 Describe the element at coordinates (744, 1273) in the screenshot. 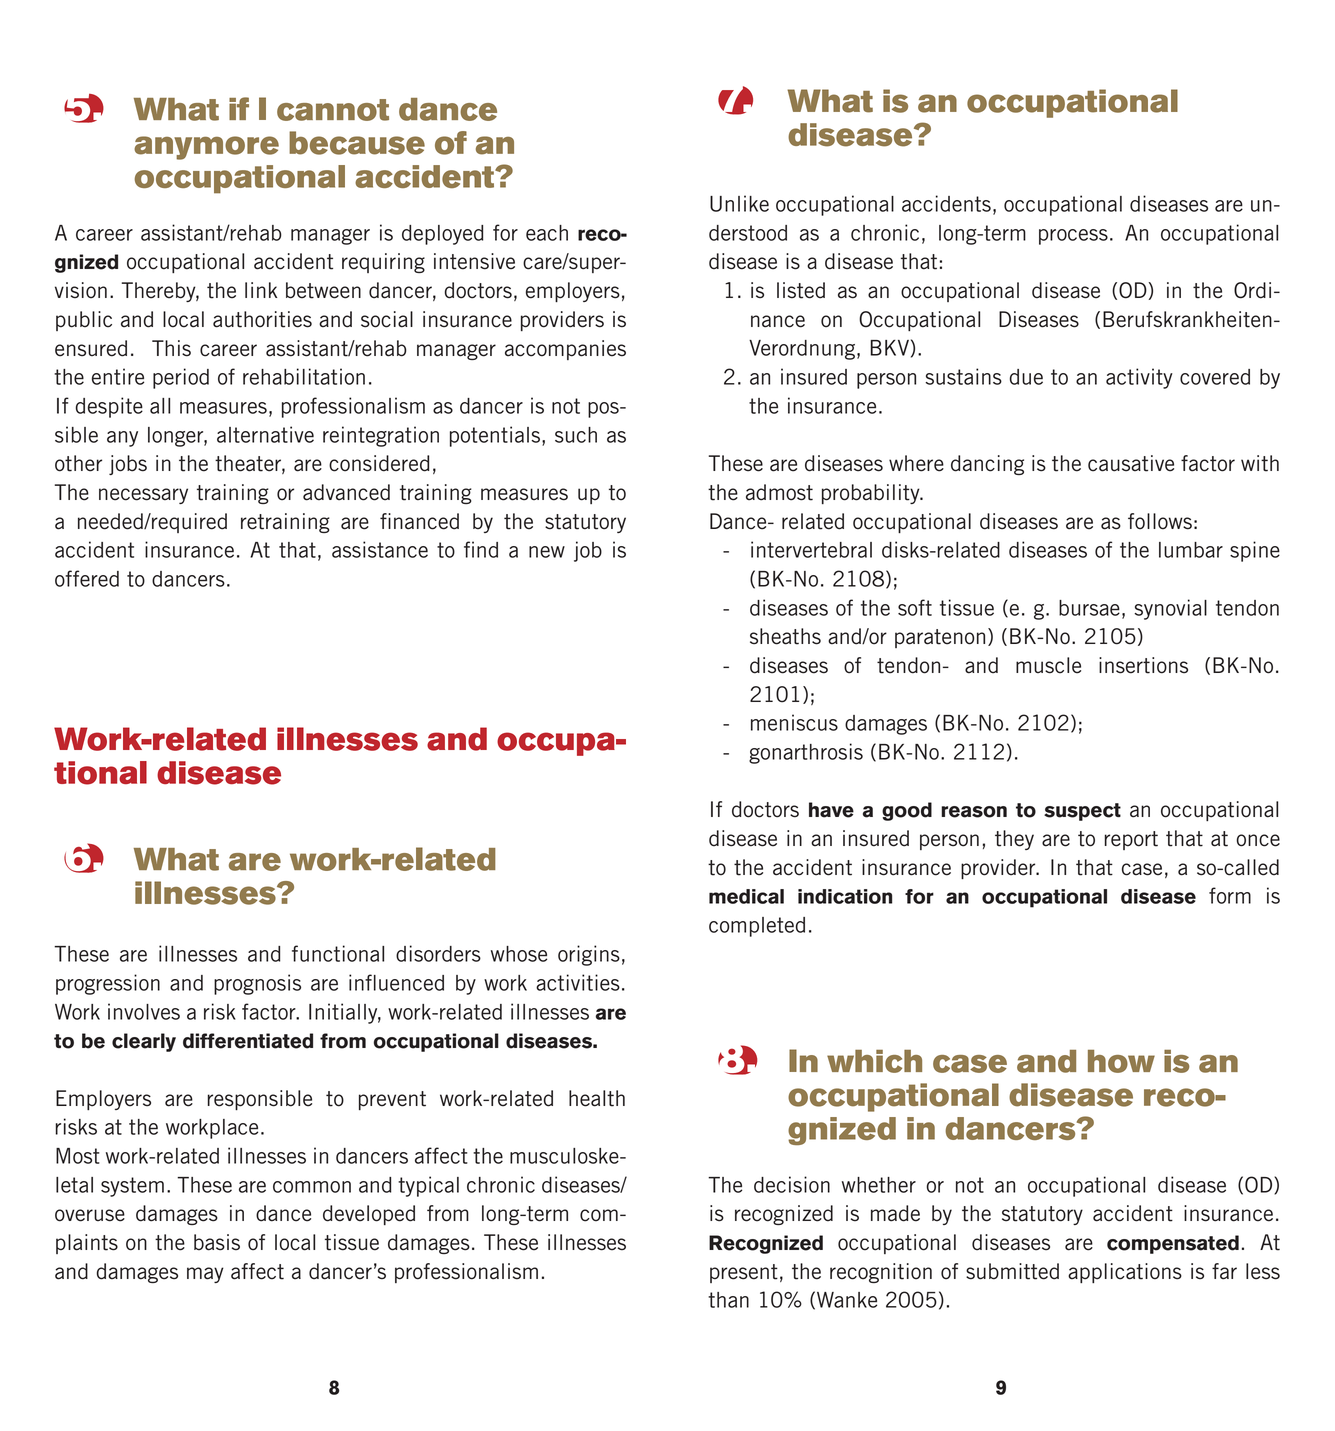

I see `present` at that location.
